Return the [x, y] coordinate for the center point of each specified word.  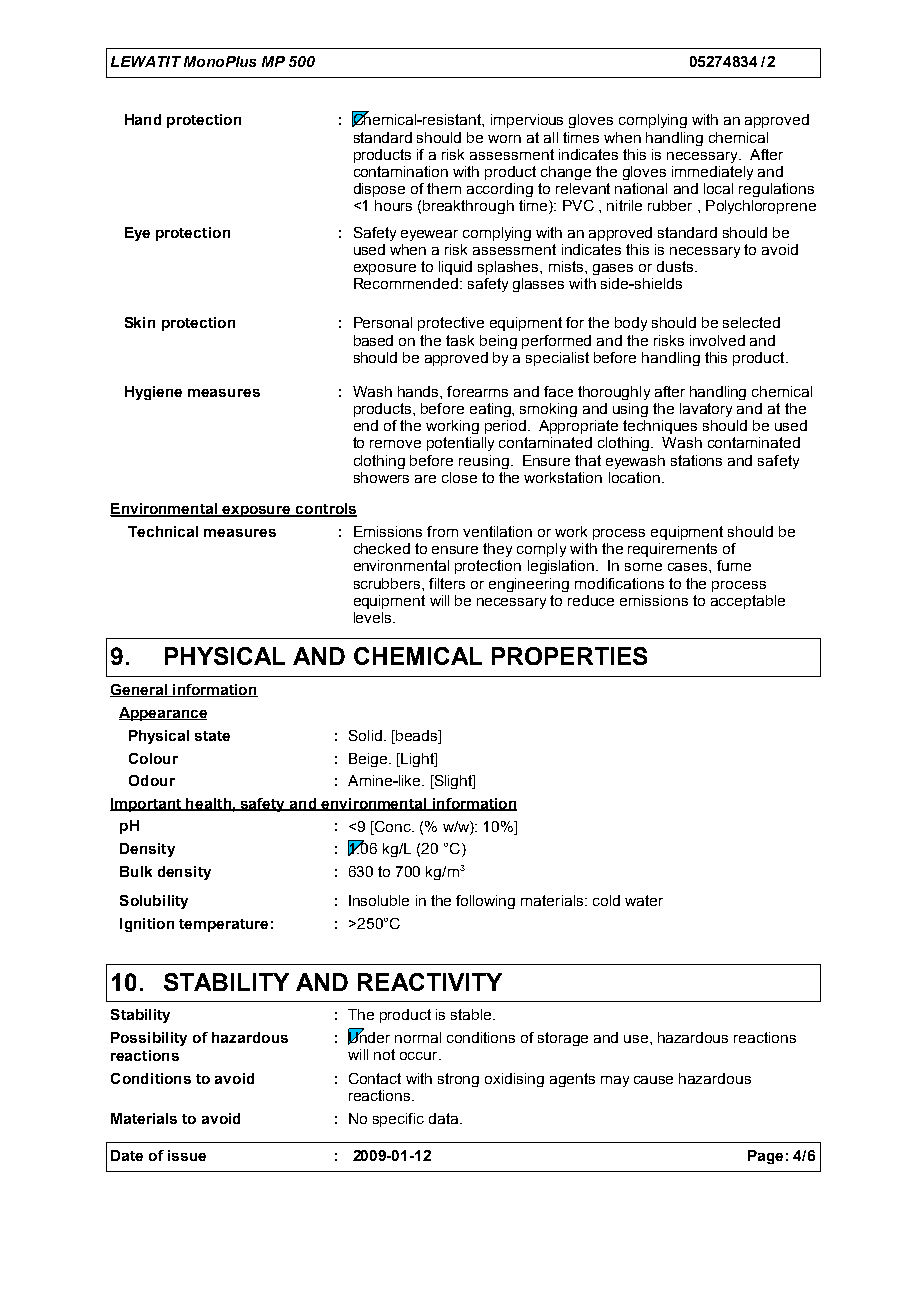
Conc [393, 828]
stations [696, 460]
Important [147, 805]
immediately [712, 173]
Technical [163, 531]
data [445, 1118]
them [444, 188]
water [644, 900]
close [459, 477]
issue [187, 1155]
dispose [379, 190]
